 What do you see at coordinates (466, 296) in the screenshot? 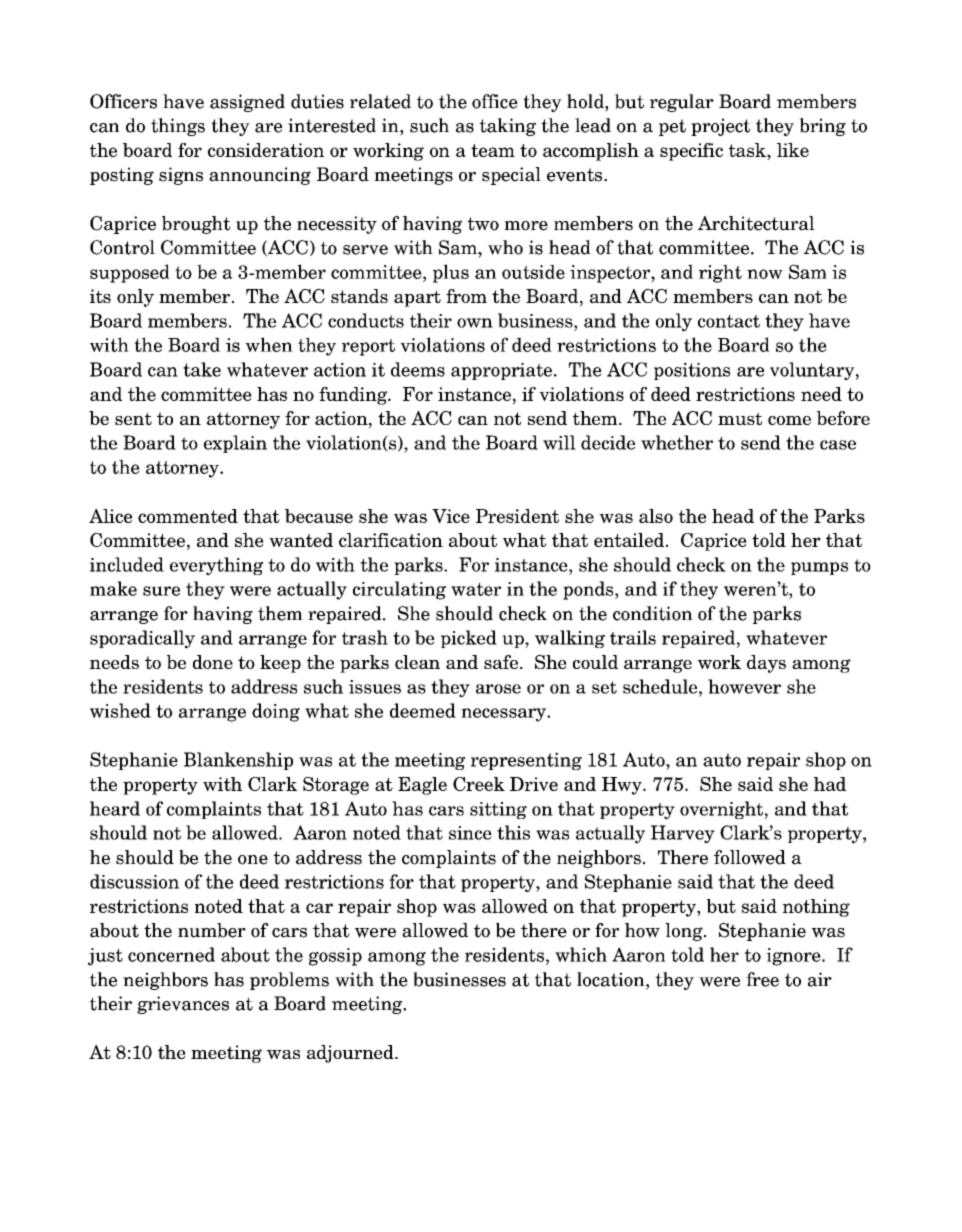
I see `from` at bounding box center [466, 296].
